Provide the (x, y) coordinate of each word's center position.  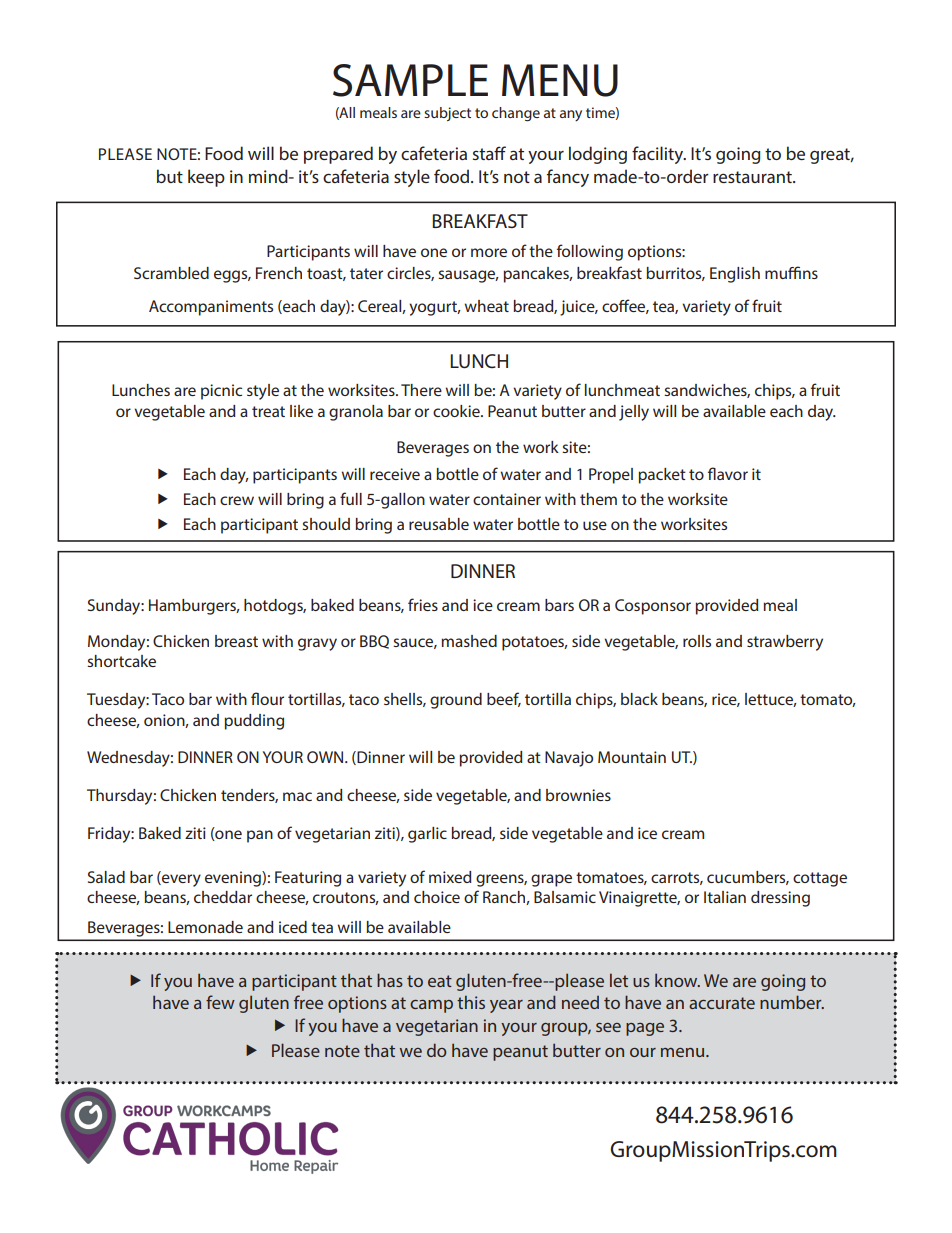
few (220, 1002)
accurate (722, 1003)
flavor (728, 473)
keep (206, 178)
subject (447, 114)
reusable (439, 524)
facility (659, 155)
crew (237, 500)
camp (431, 1006)
